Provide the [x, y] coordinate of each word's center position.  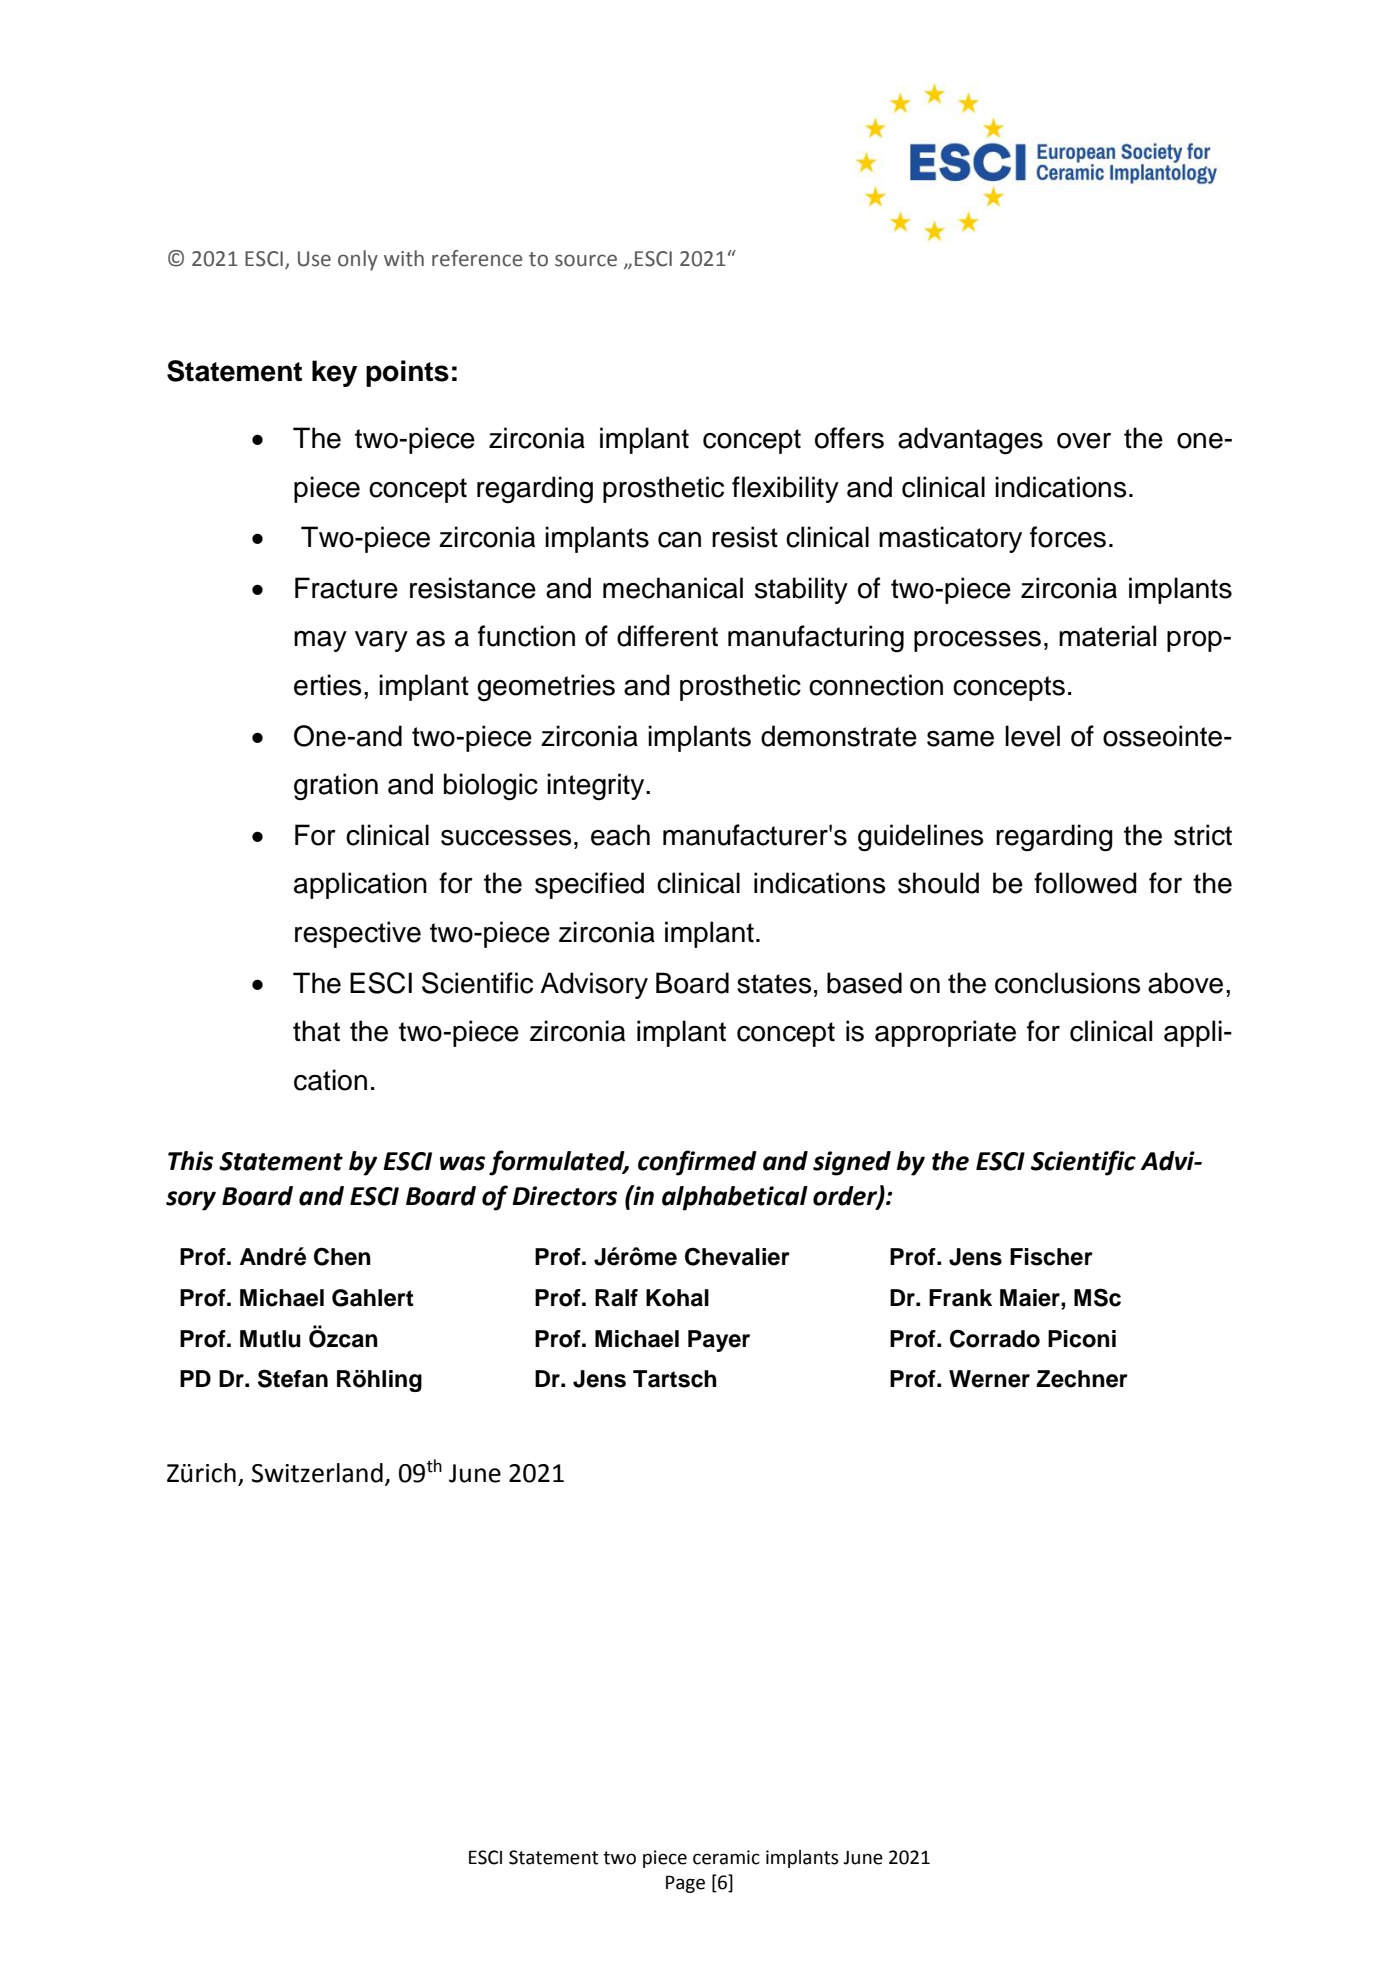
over [1084, 441]
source [586, 260]
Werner [989, 1379]
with [404, 258]
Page [685, 1884]
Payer [719, 1341]
